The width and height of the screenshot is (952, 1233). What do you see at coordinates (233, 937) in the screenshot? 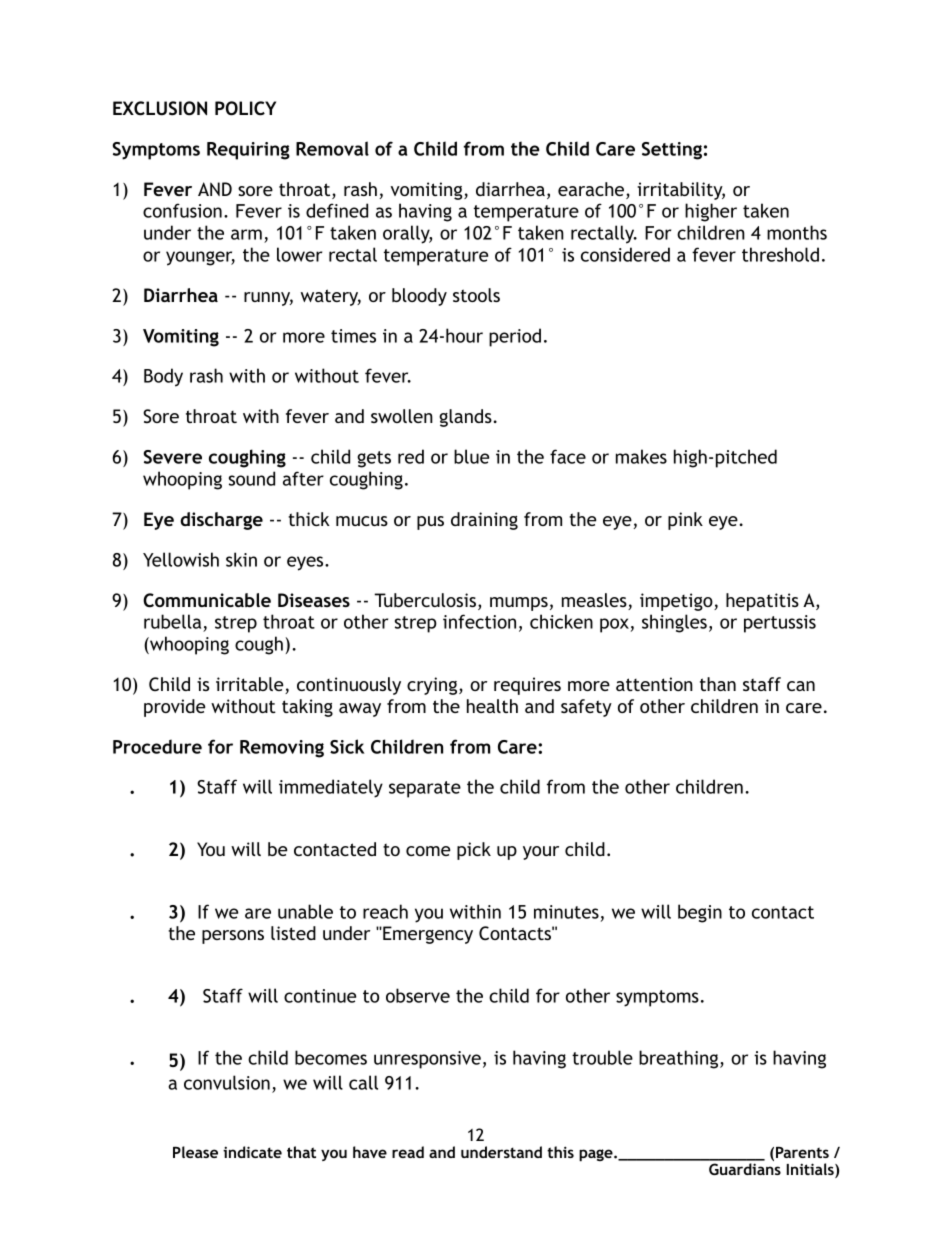
I see `persons` at bounding box center [233, 937].
